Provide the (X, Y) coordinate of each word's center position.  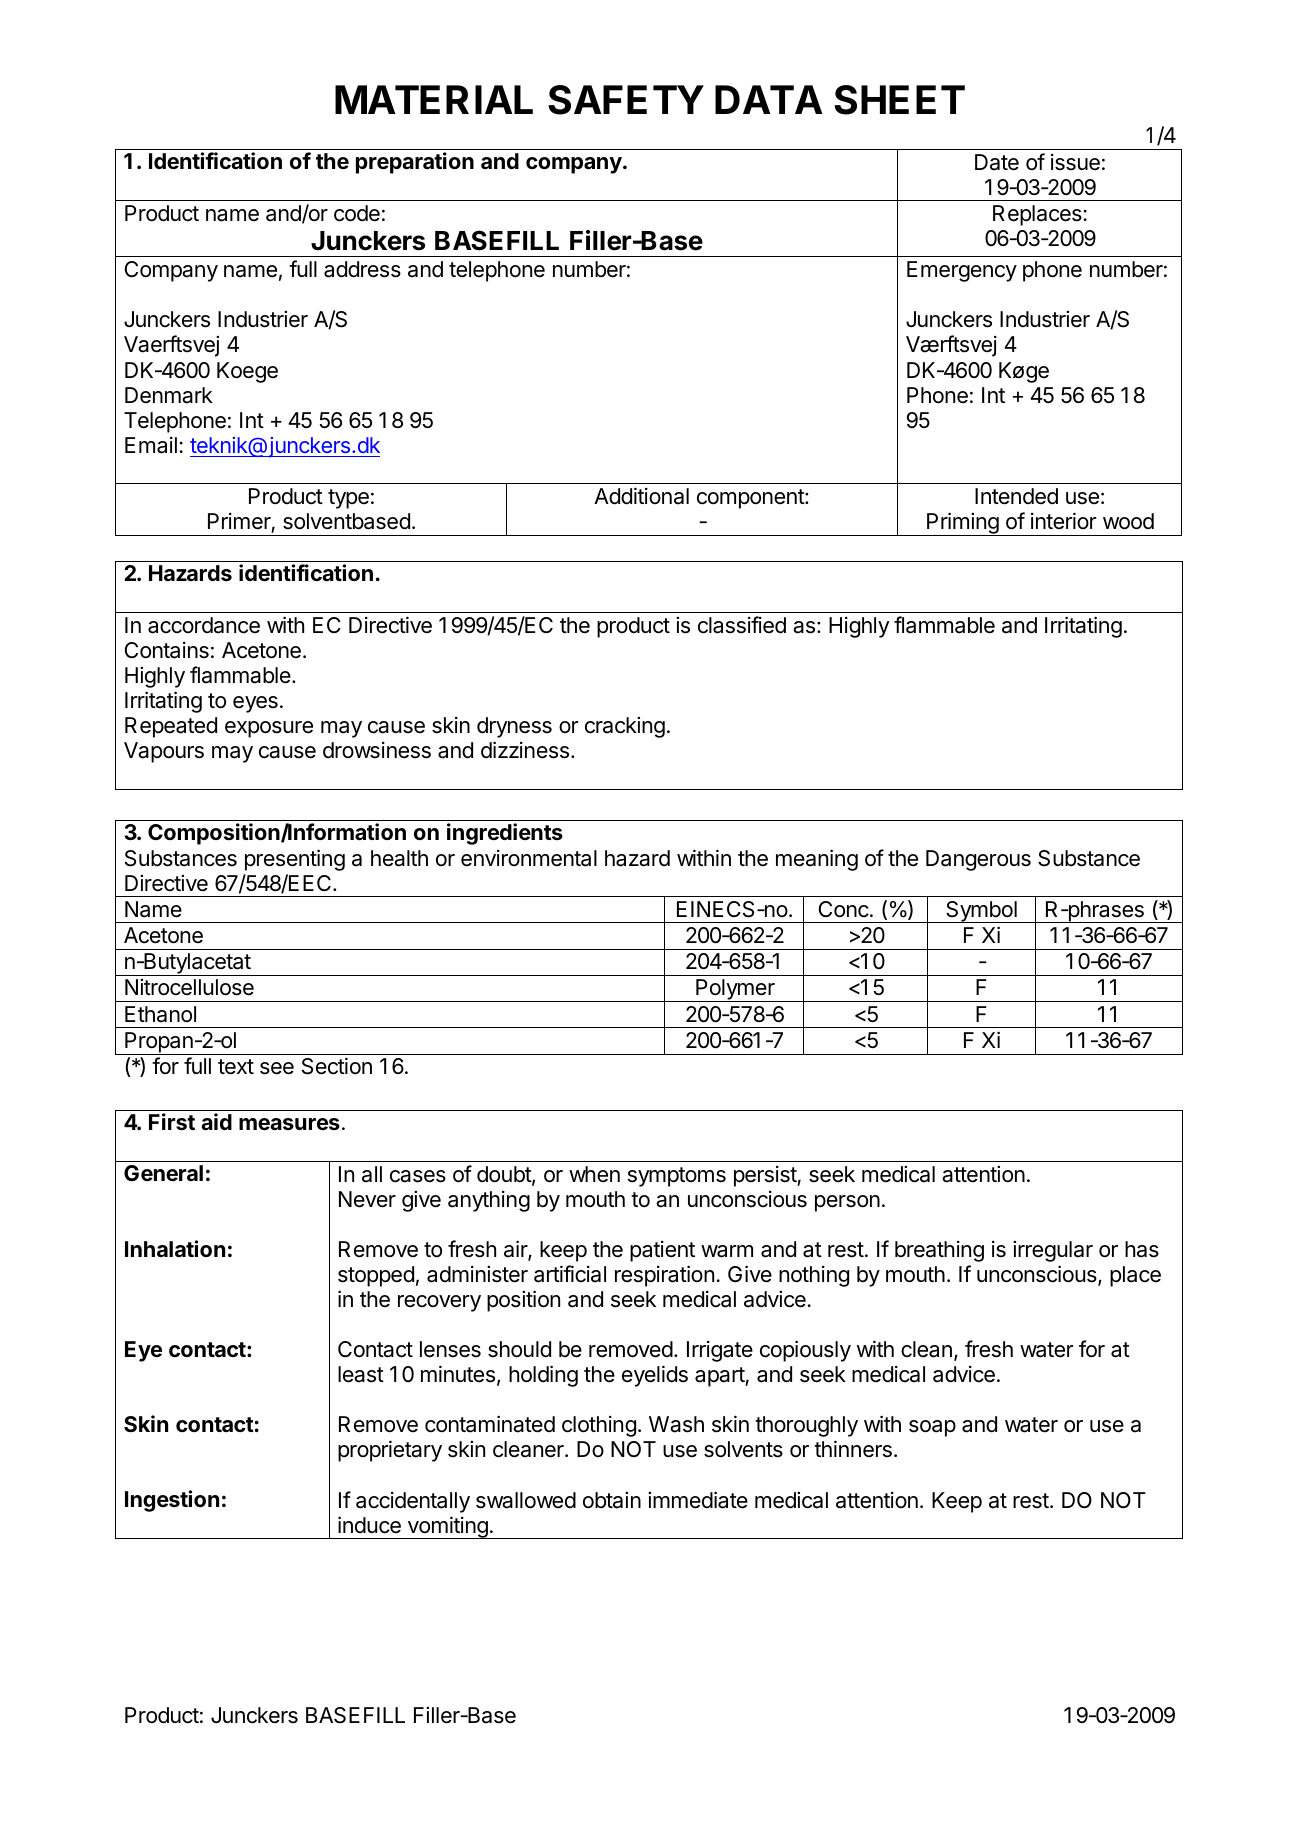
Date (997, 162)
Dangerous (978, 860)
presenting (295, 860)
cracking (625, 727)
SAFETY (626, 100)
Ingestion (172, 1501)
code (357, 213)
